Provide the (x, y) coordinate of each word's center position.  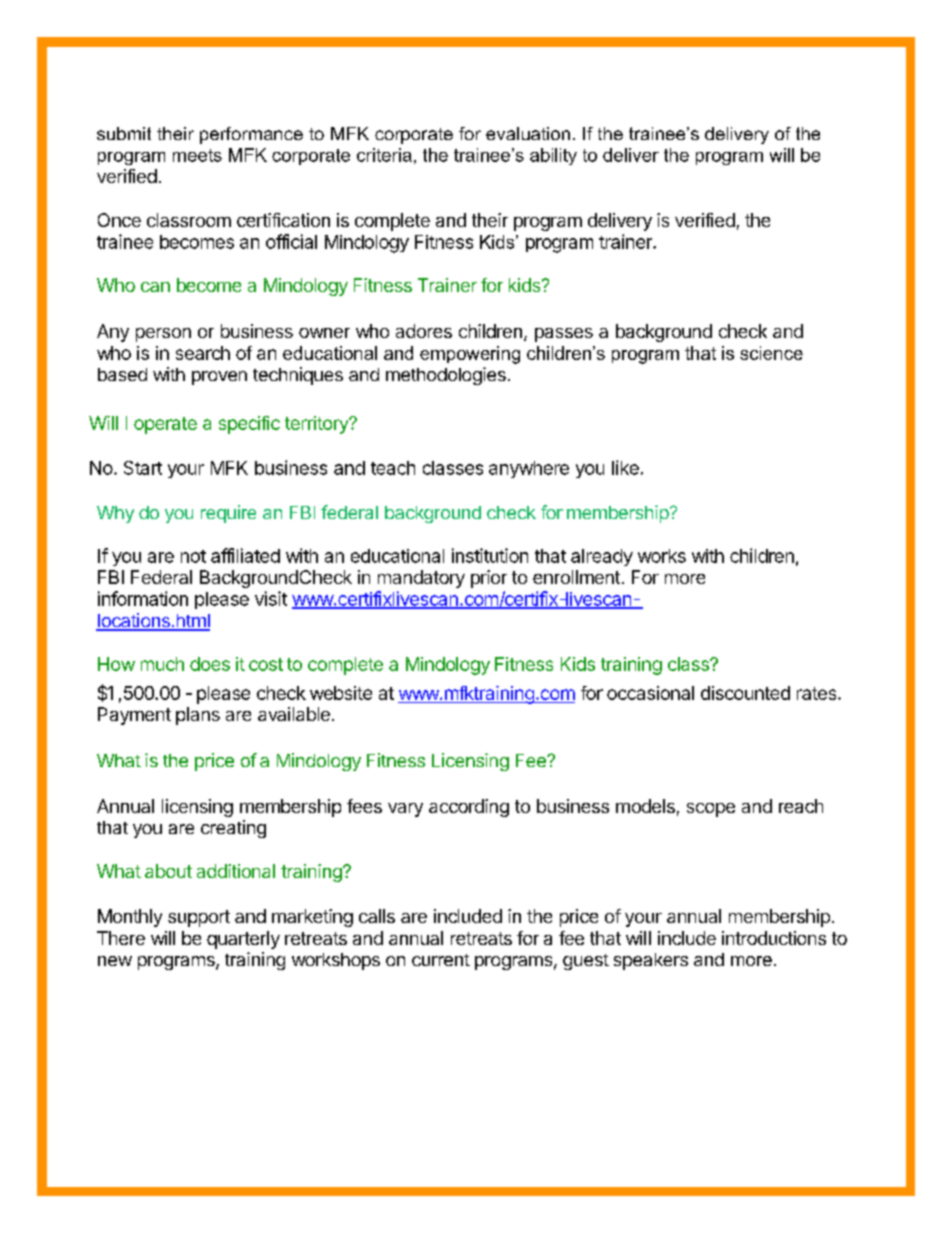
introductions (774, 938)
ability (553, 156)
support (199, 918)
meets (197, 155)
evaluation (528, 133)
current (441, 960)
